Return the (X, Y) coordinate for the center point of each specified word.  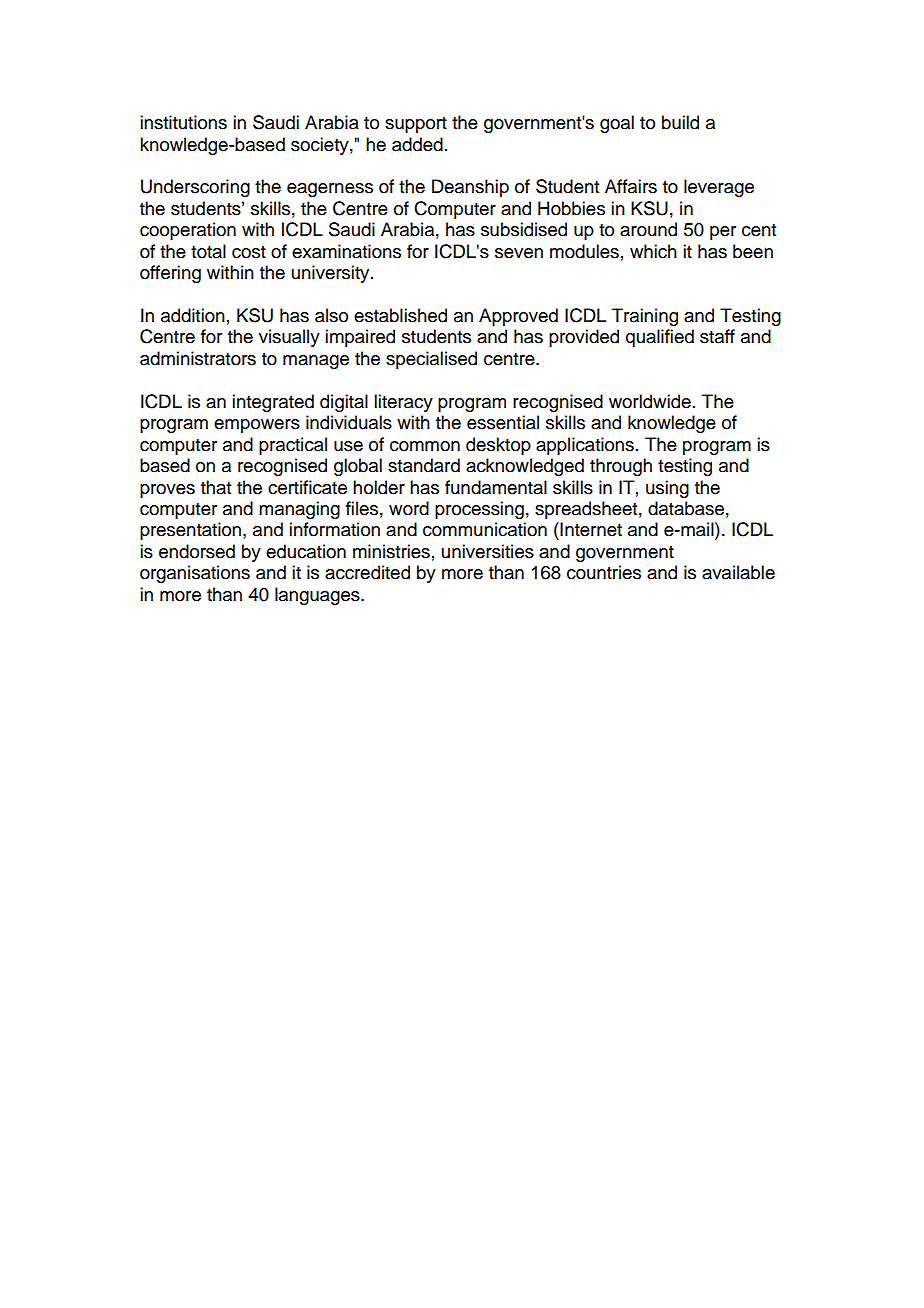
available (738, 572)
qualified (660, 338)
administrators (198, 358)
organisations (195, 574)
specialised (431, 360)
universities (488, 551)
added (417, 144)
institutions (183, 122)
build (680, 122)
